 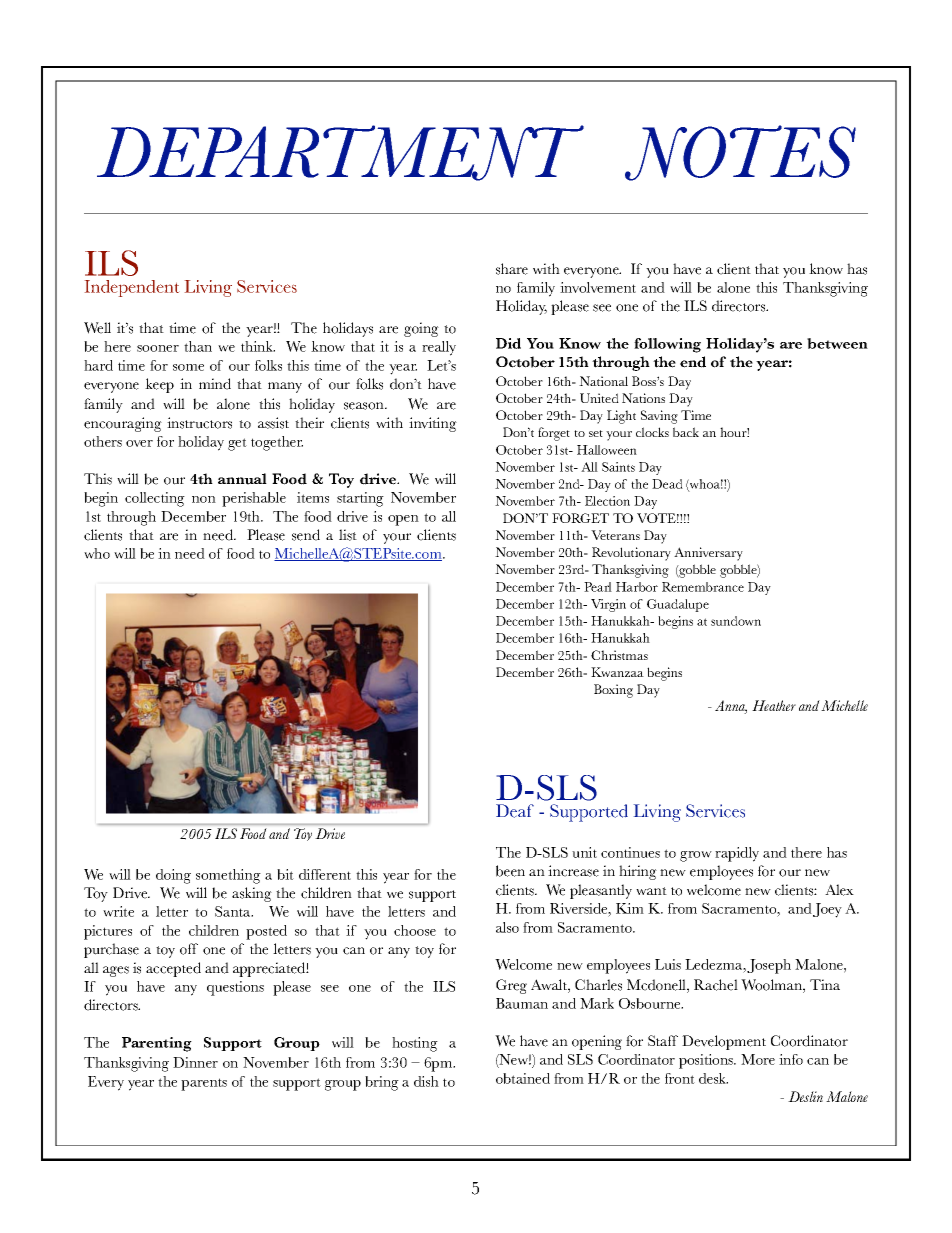 I want to click on Dinner, so click(x=195, y=1062).
